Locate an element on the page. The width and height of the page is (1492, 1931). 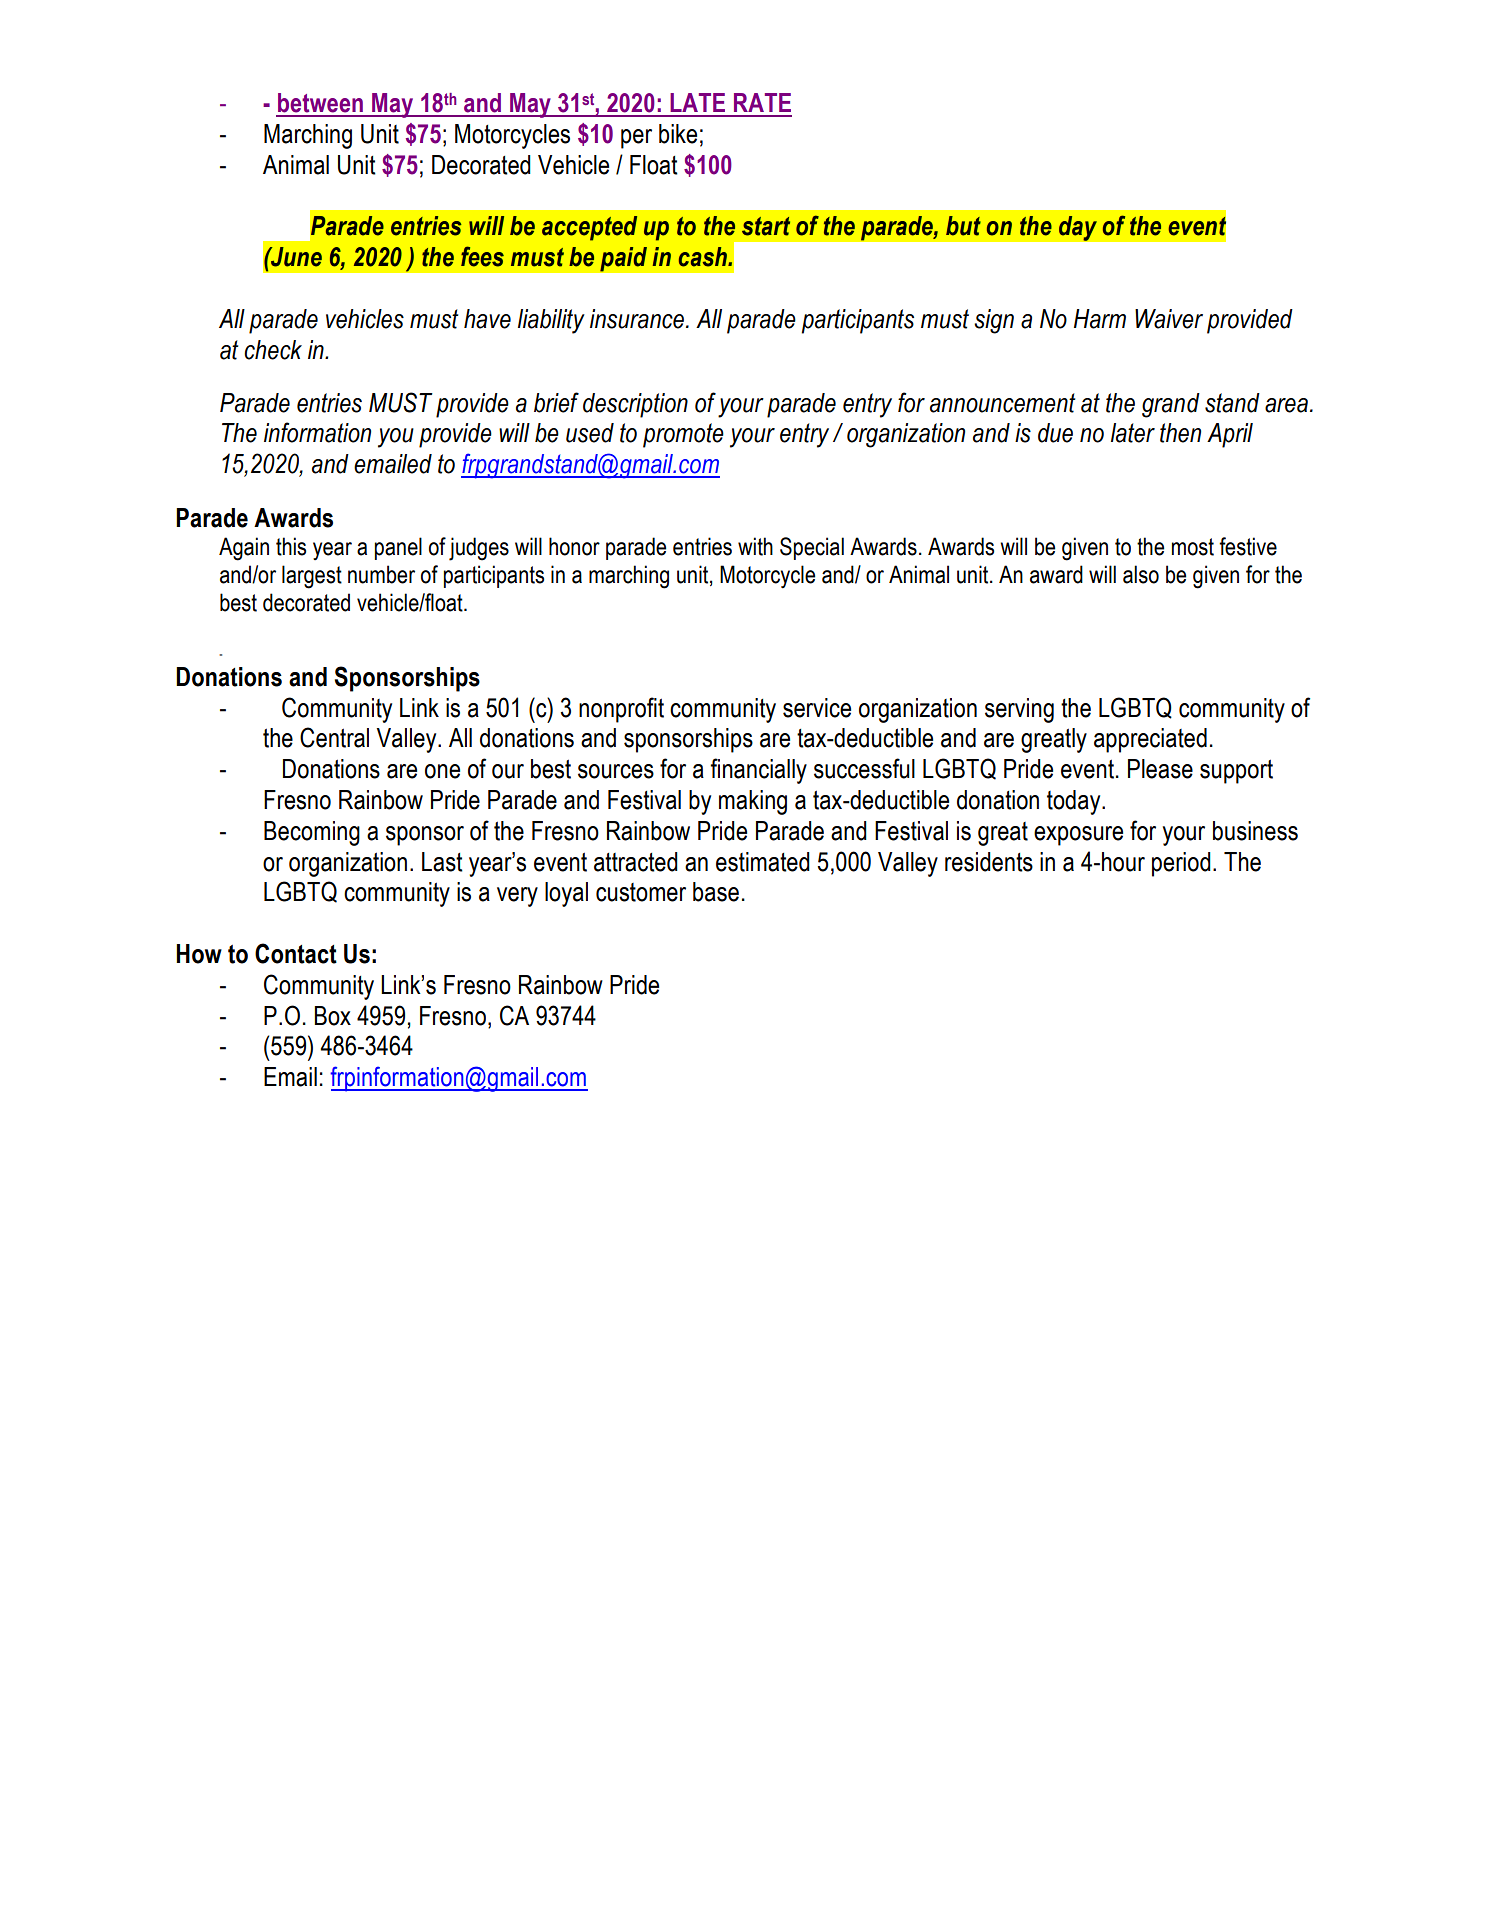
base is located at coordinates (716, 892).
